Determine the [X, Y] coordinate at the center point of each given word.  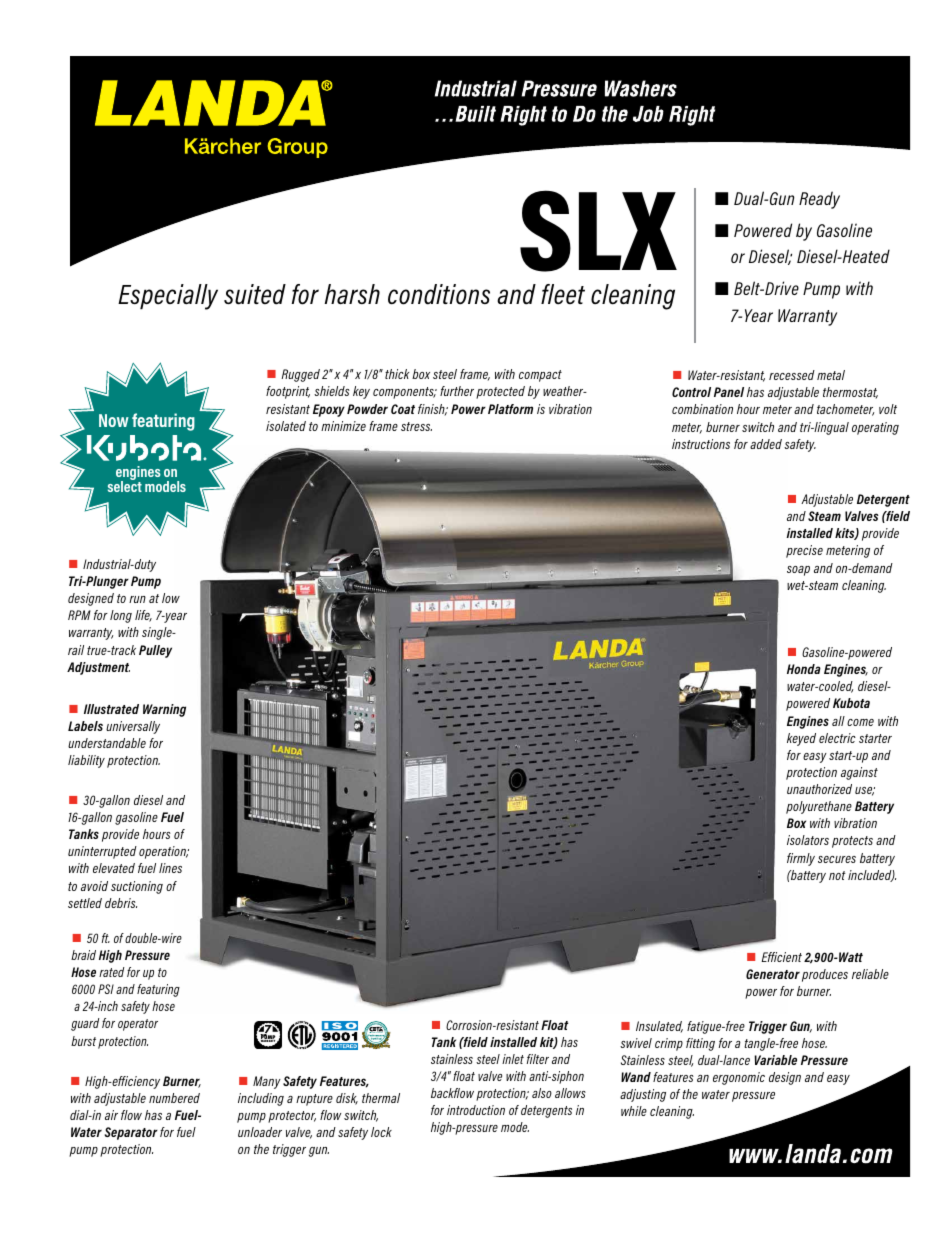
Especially [168, 297]
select [125, 485]
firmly [801, 859]
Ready [819, 200]
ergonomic [739, 1078]
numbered [174, 1098]
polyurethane [819, 807]
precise [804, 551]
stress [416, 426]
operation [164, 852]
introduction [476, 1110]
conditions [439, 294]
